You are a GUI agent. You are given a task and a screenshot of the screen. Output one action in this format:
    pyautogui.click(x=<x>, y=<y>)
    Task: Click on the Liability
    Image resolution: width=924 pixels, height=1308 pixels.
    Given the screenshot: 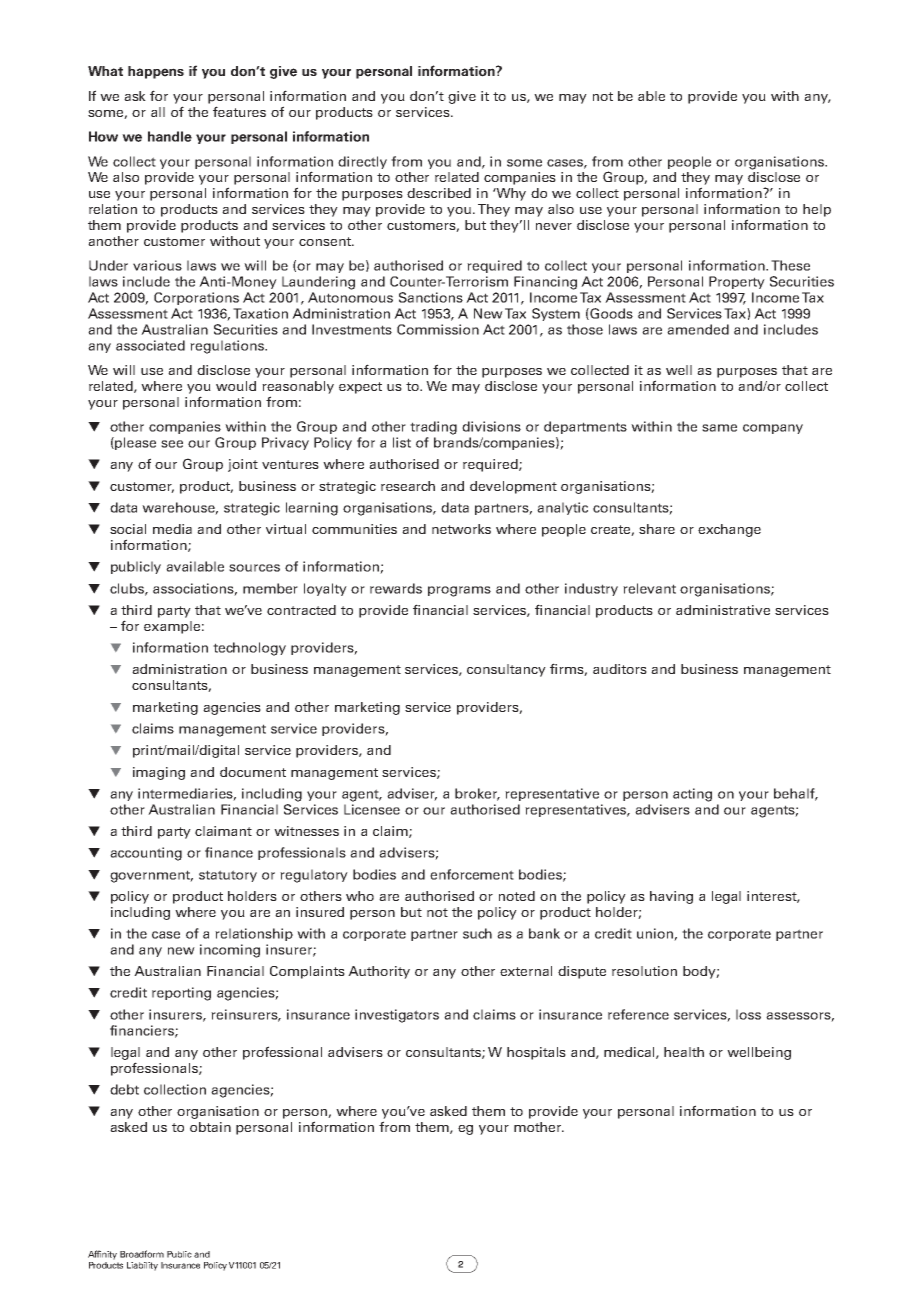 What is the action you would take?
    pyautogui.click(x=142, y=1266)
